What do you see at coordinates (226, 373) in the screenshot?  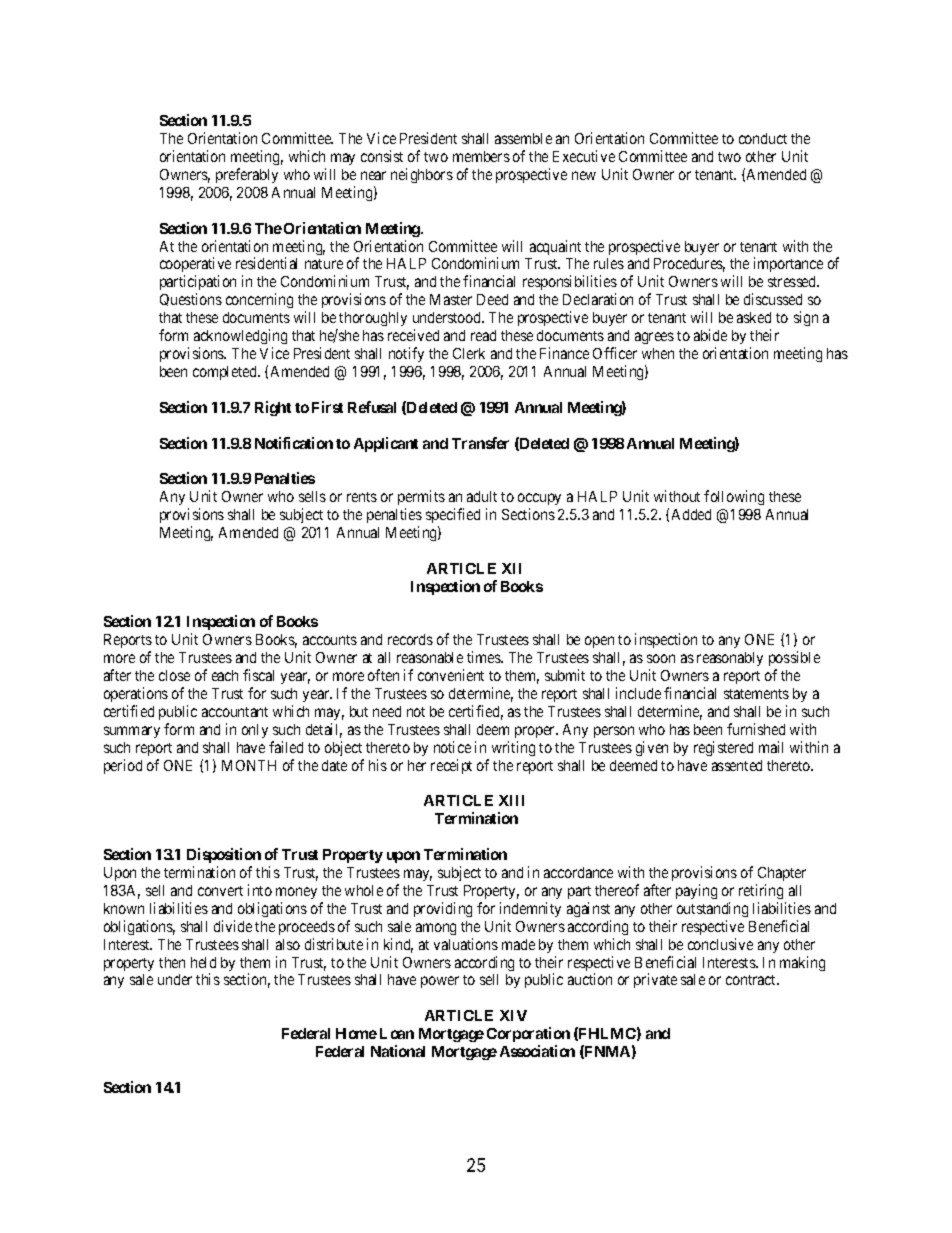 I see `completed` at bounding box center [226, 373].
